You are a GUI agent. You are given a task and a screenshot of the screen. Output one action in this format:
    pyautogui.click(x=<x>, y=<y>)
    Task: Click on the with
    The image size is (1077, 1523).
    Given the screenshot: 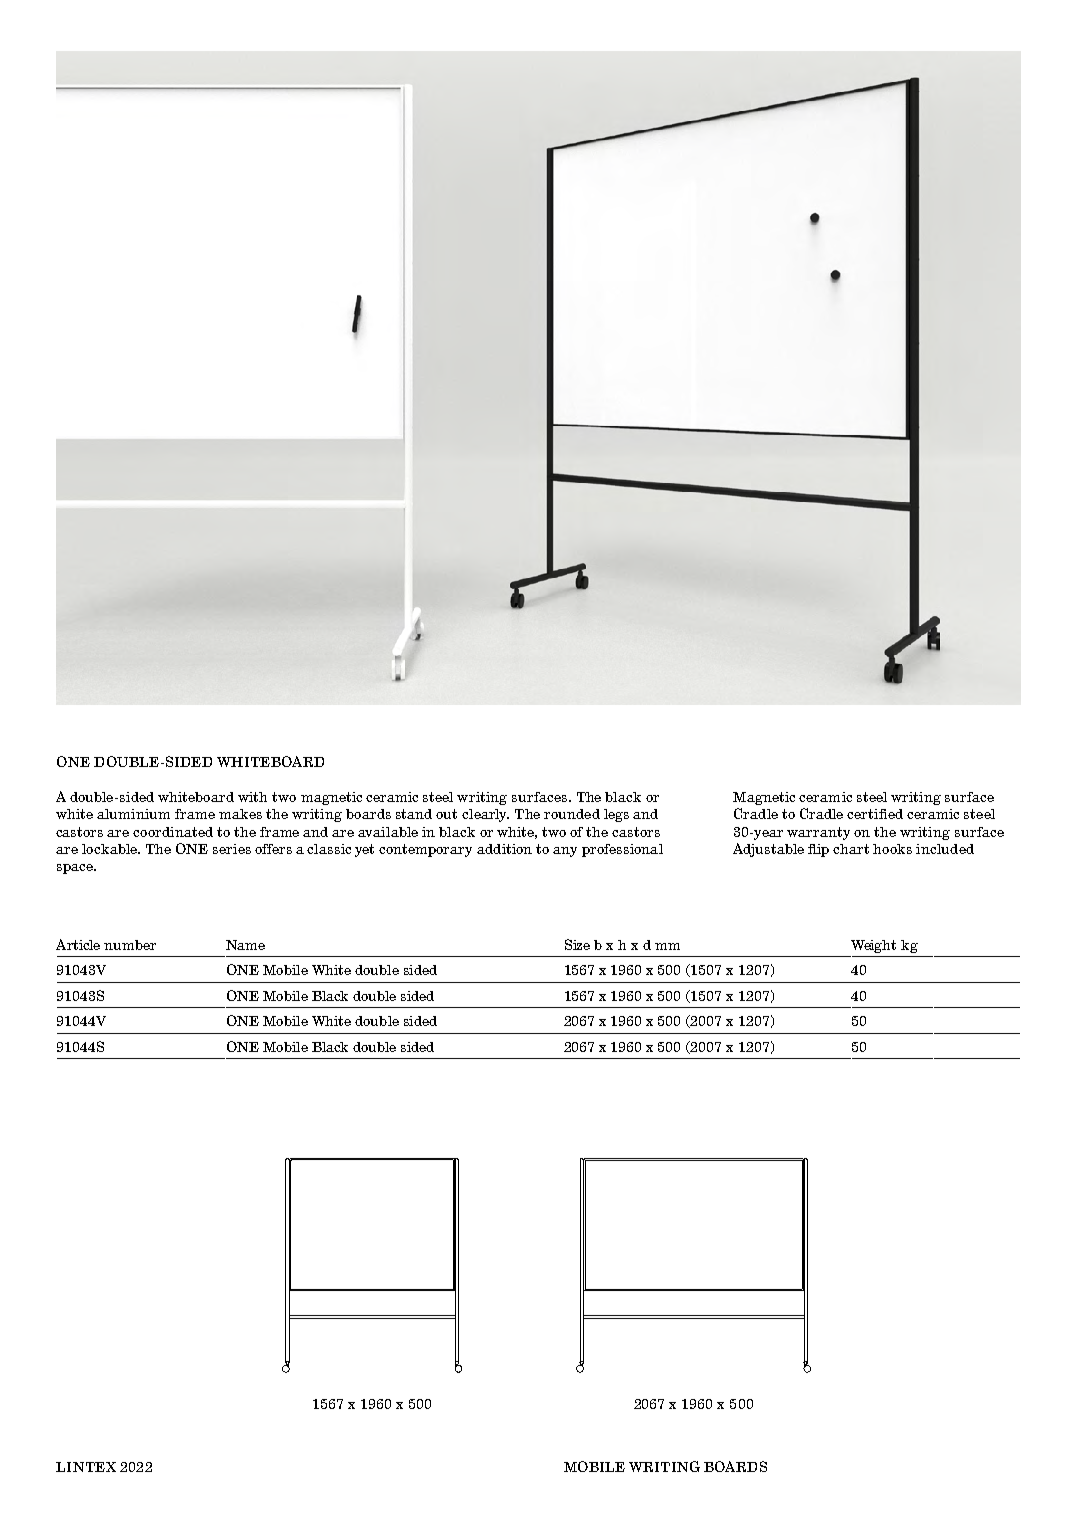 What is the action you would take?
    pyautogui.click(x=252, y=797)
